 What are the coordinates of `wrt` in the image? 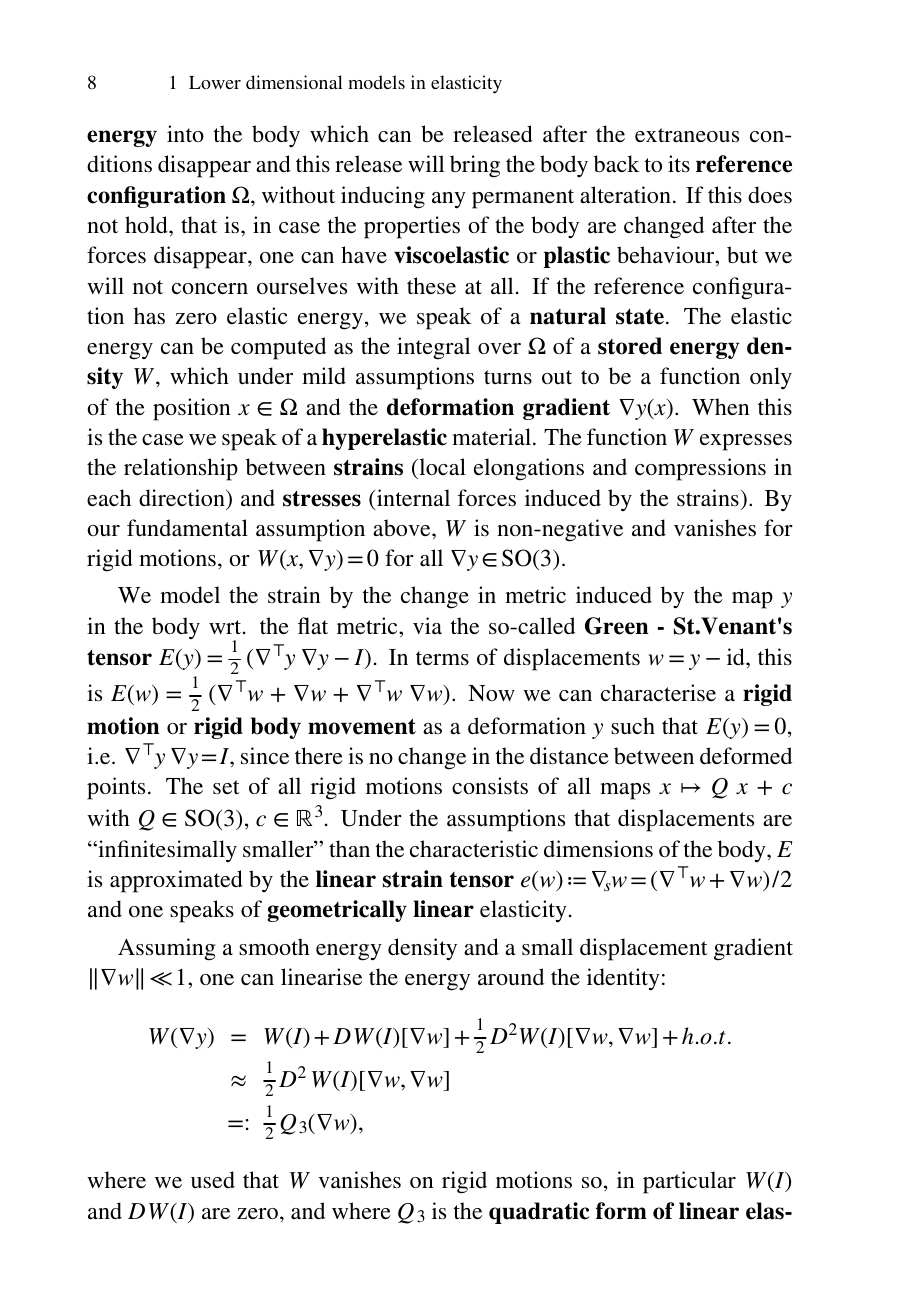 It's located at (226, 627).
